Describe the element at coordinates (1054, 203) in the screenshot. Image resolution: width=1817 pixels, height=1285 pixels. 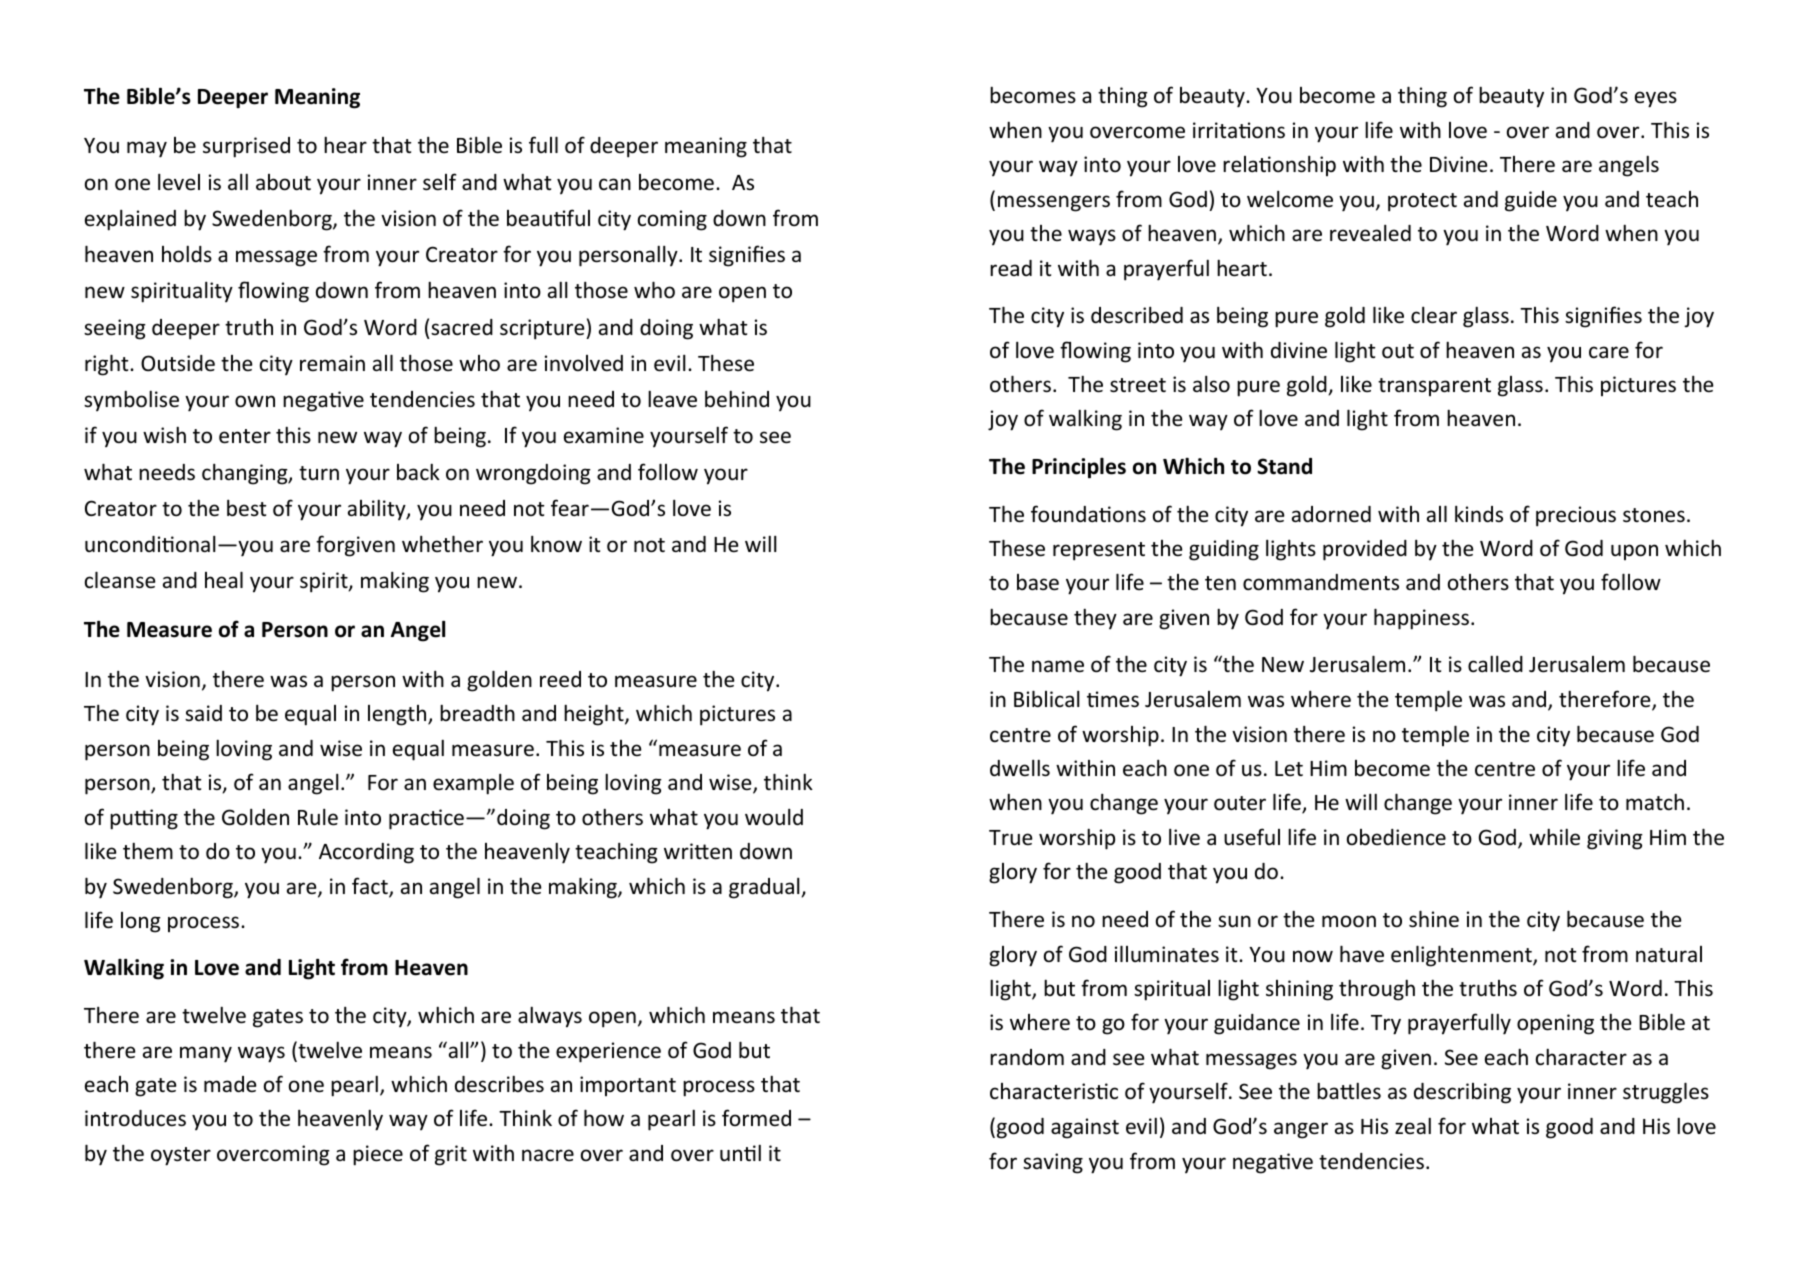
I see `messengers` at that location.
